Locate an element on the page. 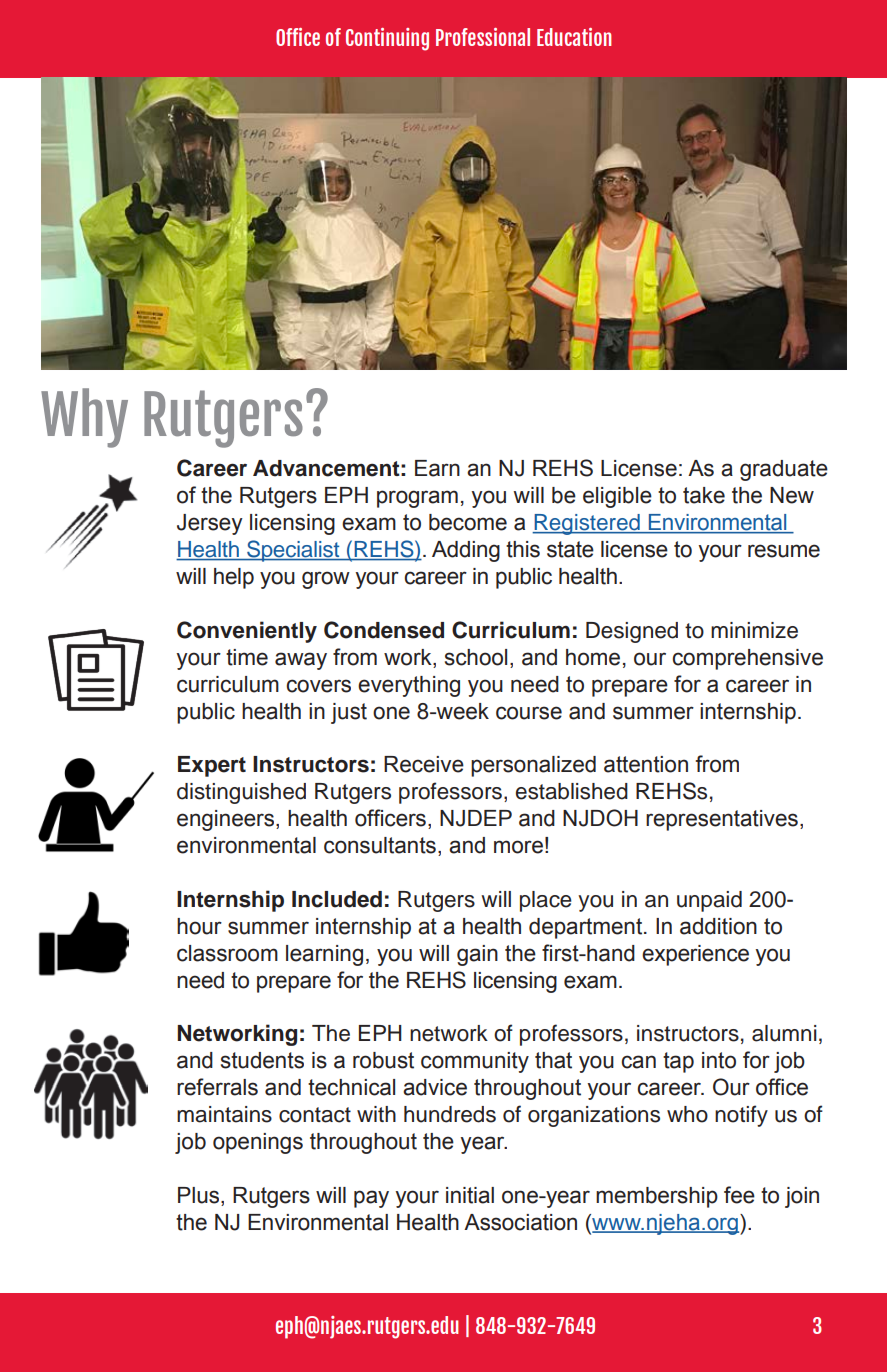  initial is located at coordinates (470, 1195).
